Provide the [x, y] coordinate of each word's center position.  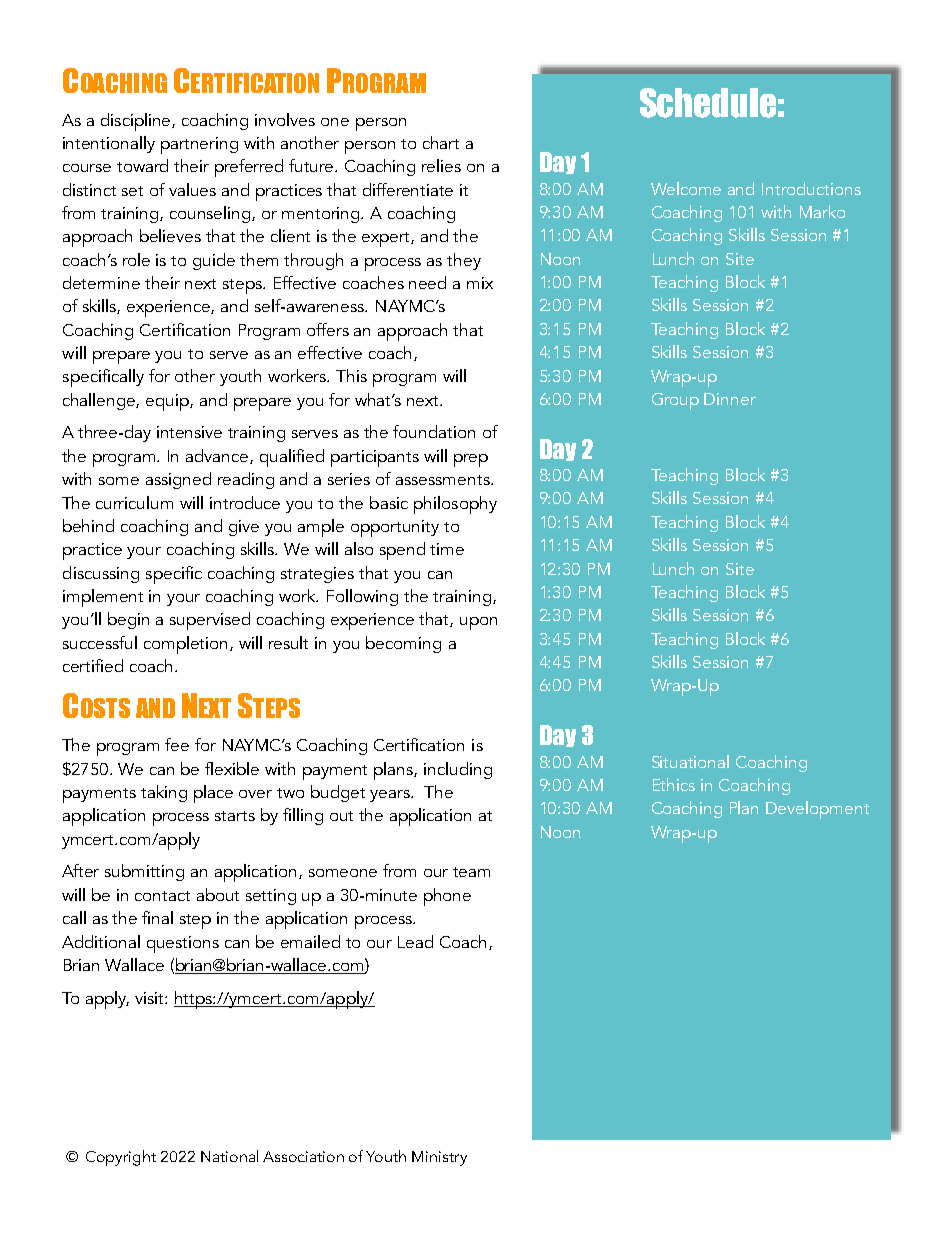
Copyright [121, 1158]
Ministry [439, 1158]
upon [478, 623]
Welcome [686, 188]
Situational [690, 761]
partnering [199, 145]
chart [441, 142]
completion [187, 645]
